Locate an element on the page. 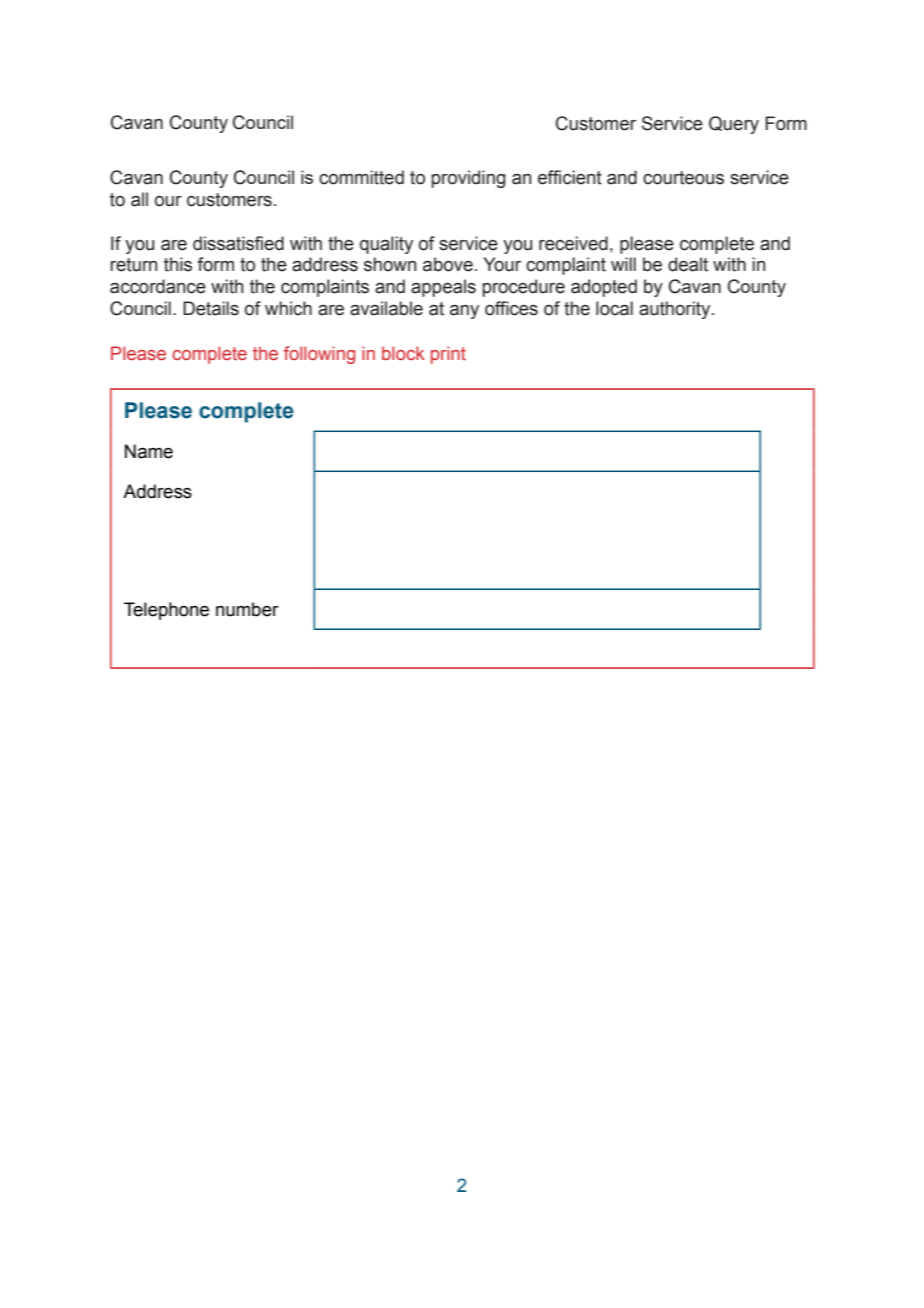 The width and height of the page is (924, 1308). Query is located at coordinates (734, 125).
